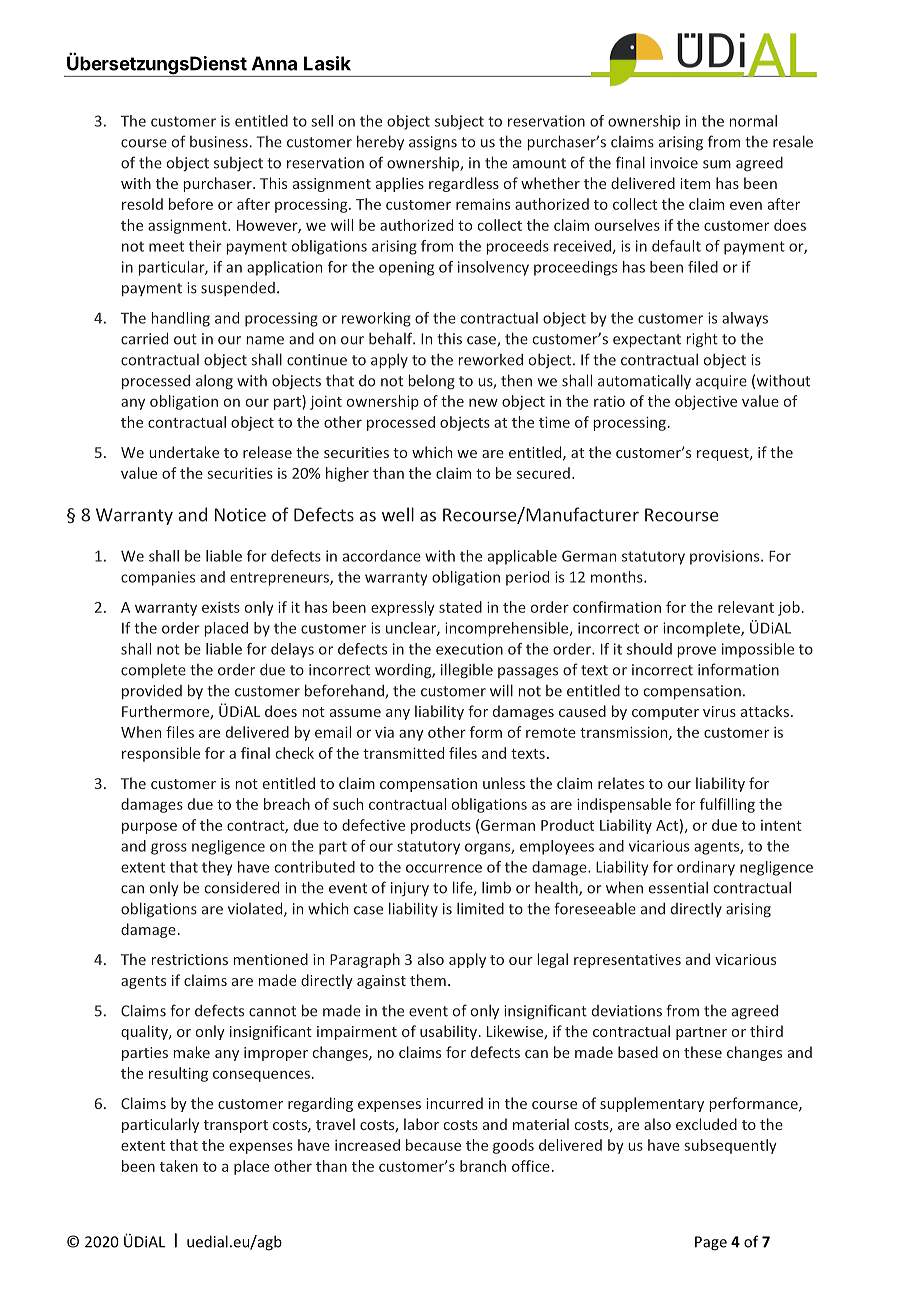 Image resolution: width=924 pixels, height=1308 pixels. Describe the element at coordinates (706, 868) in the image. I see `ordinary` at that location.
